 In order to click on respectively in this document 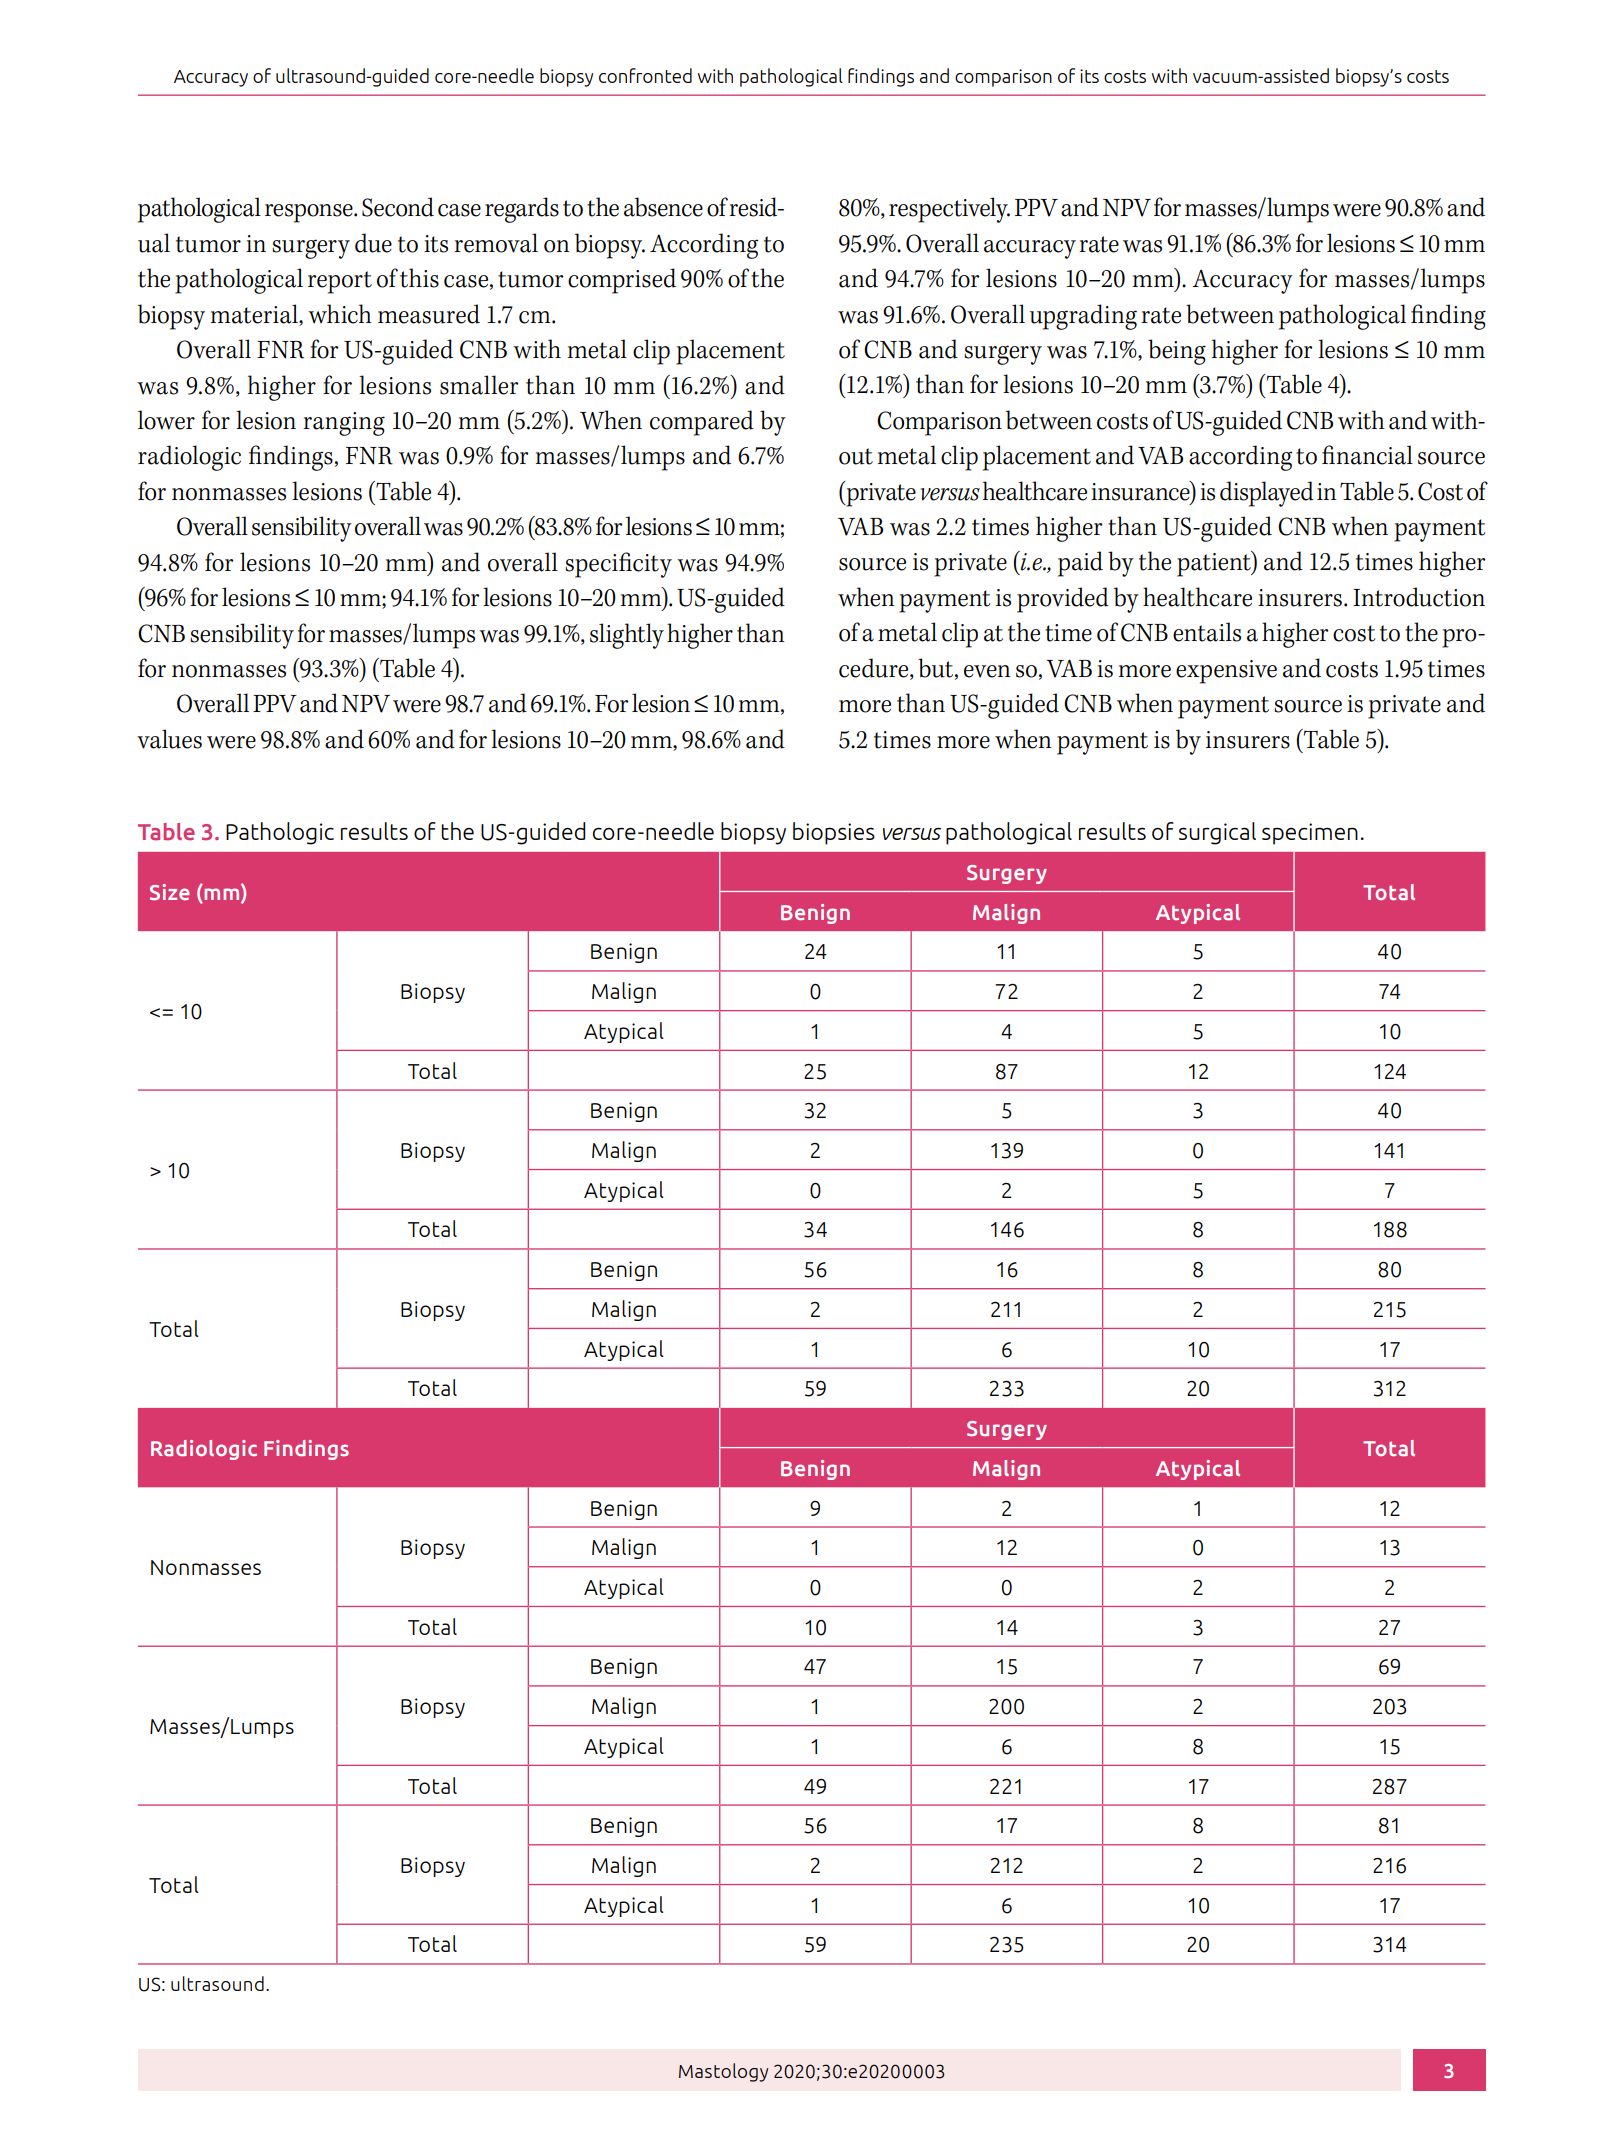, I will do `click(949, 210)`.
